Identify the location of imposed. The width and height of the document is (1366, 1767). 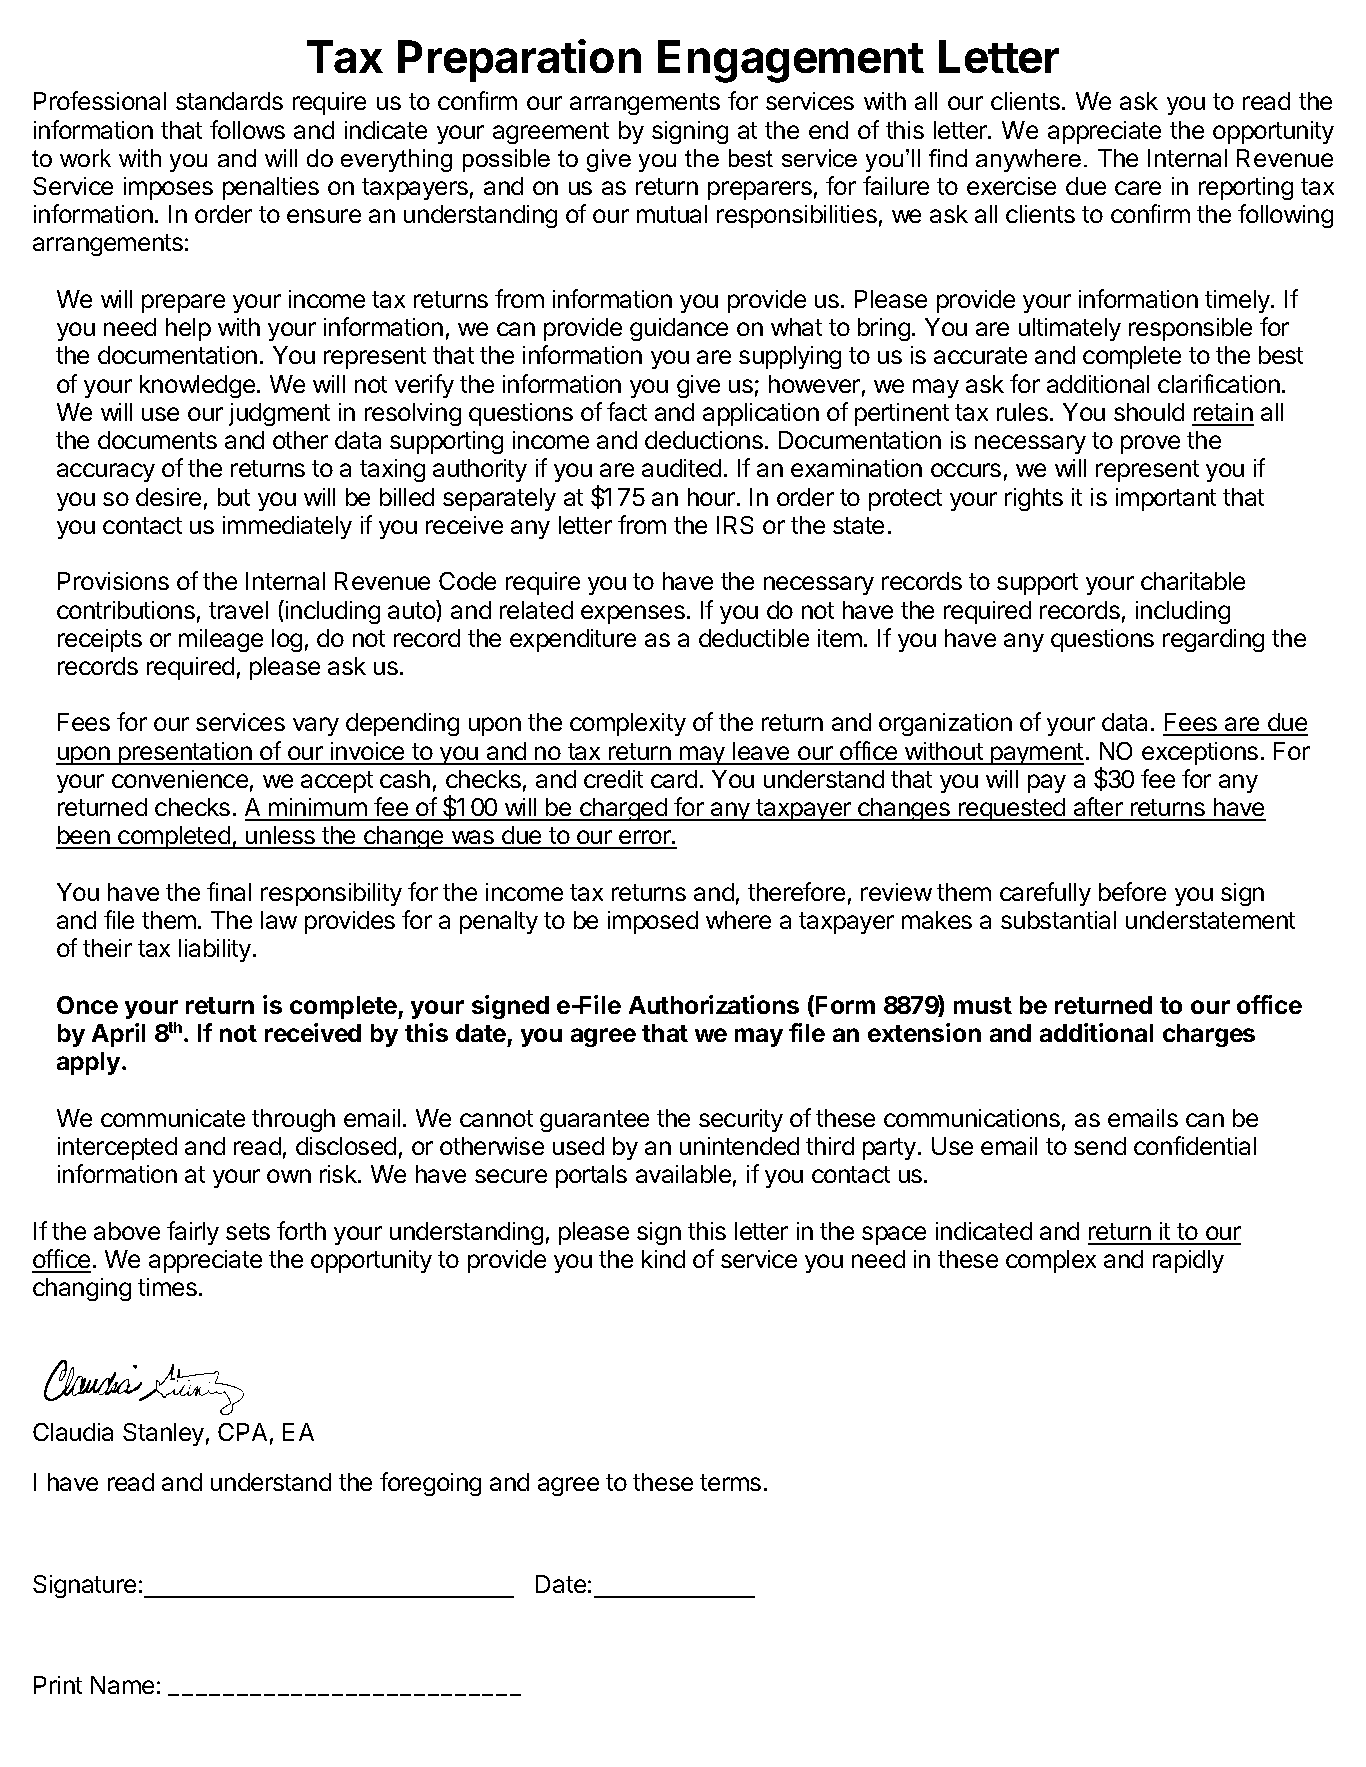
(653, 922).
